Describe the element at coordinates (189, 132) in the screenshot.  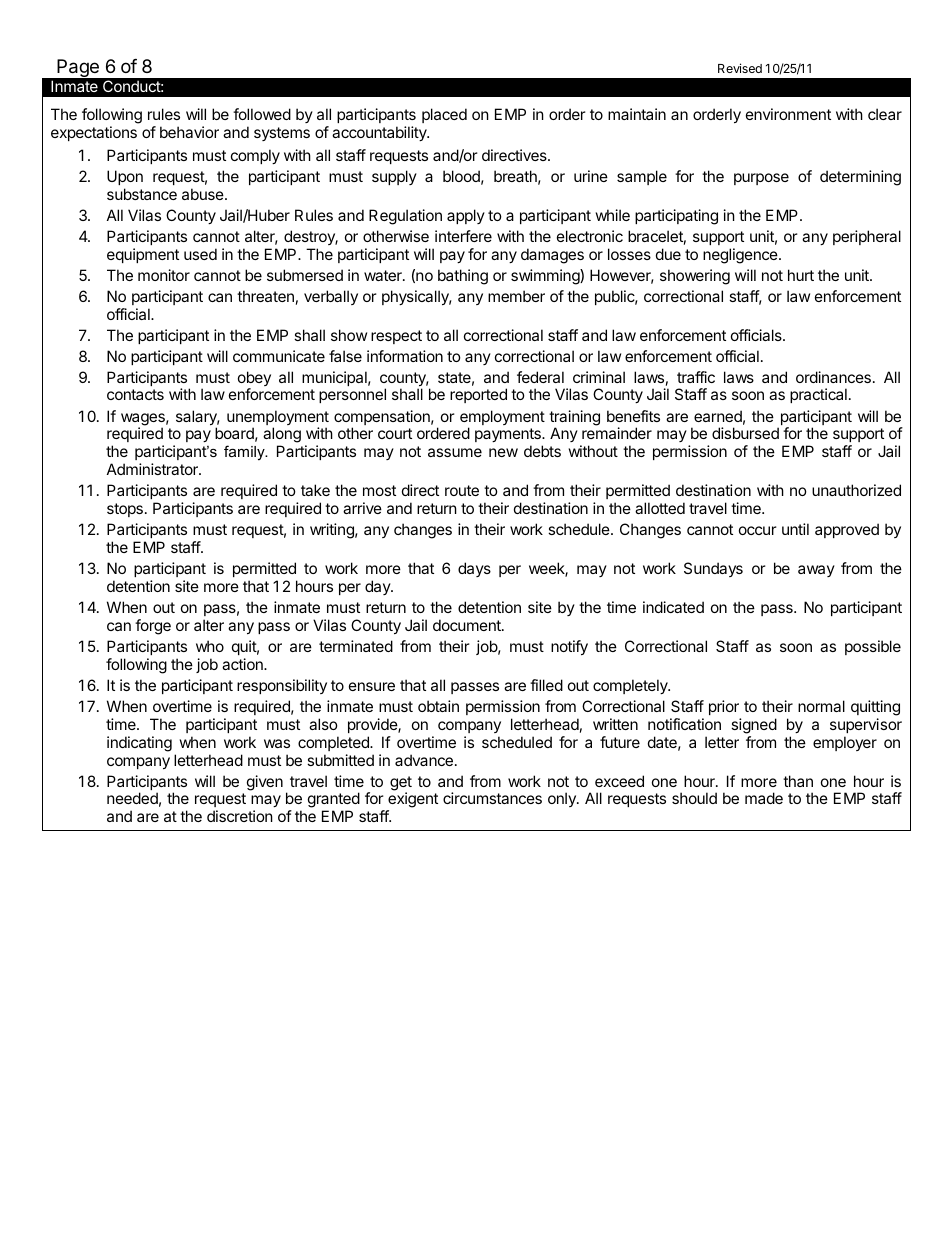
I see `behavior` at that location.
